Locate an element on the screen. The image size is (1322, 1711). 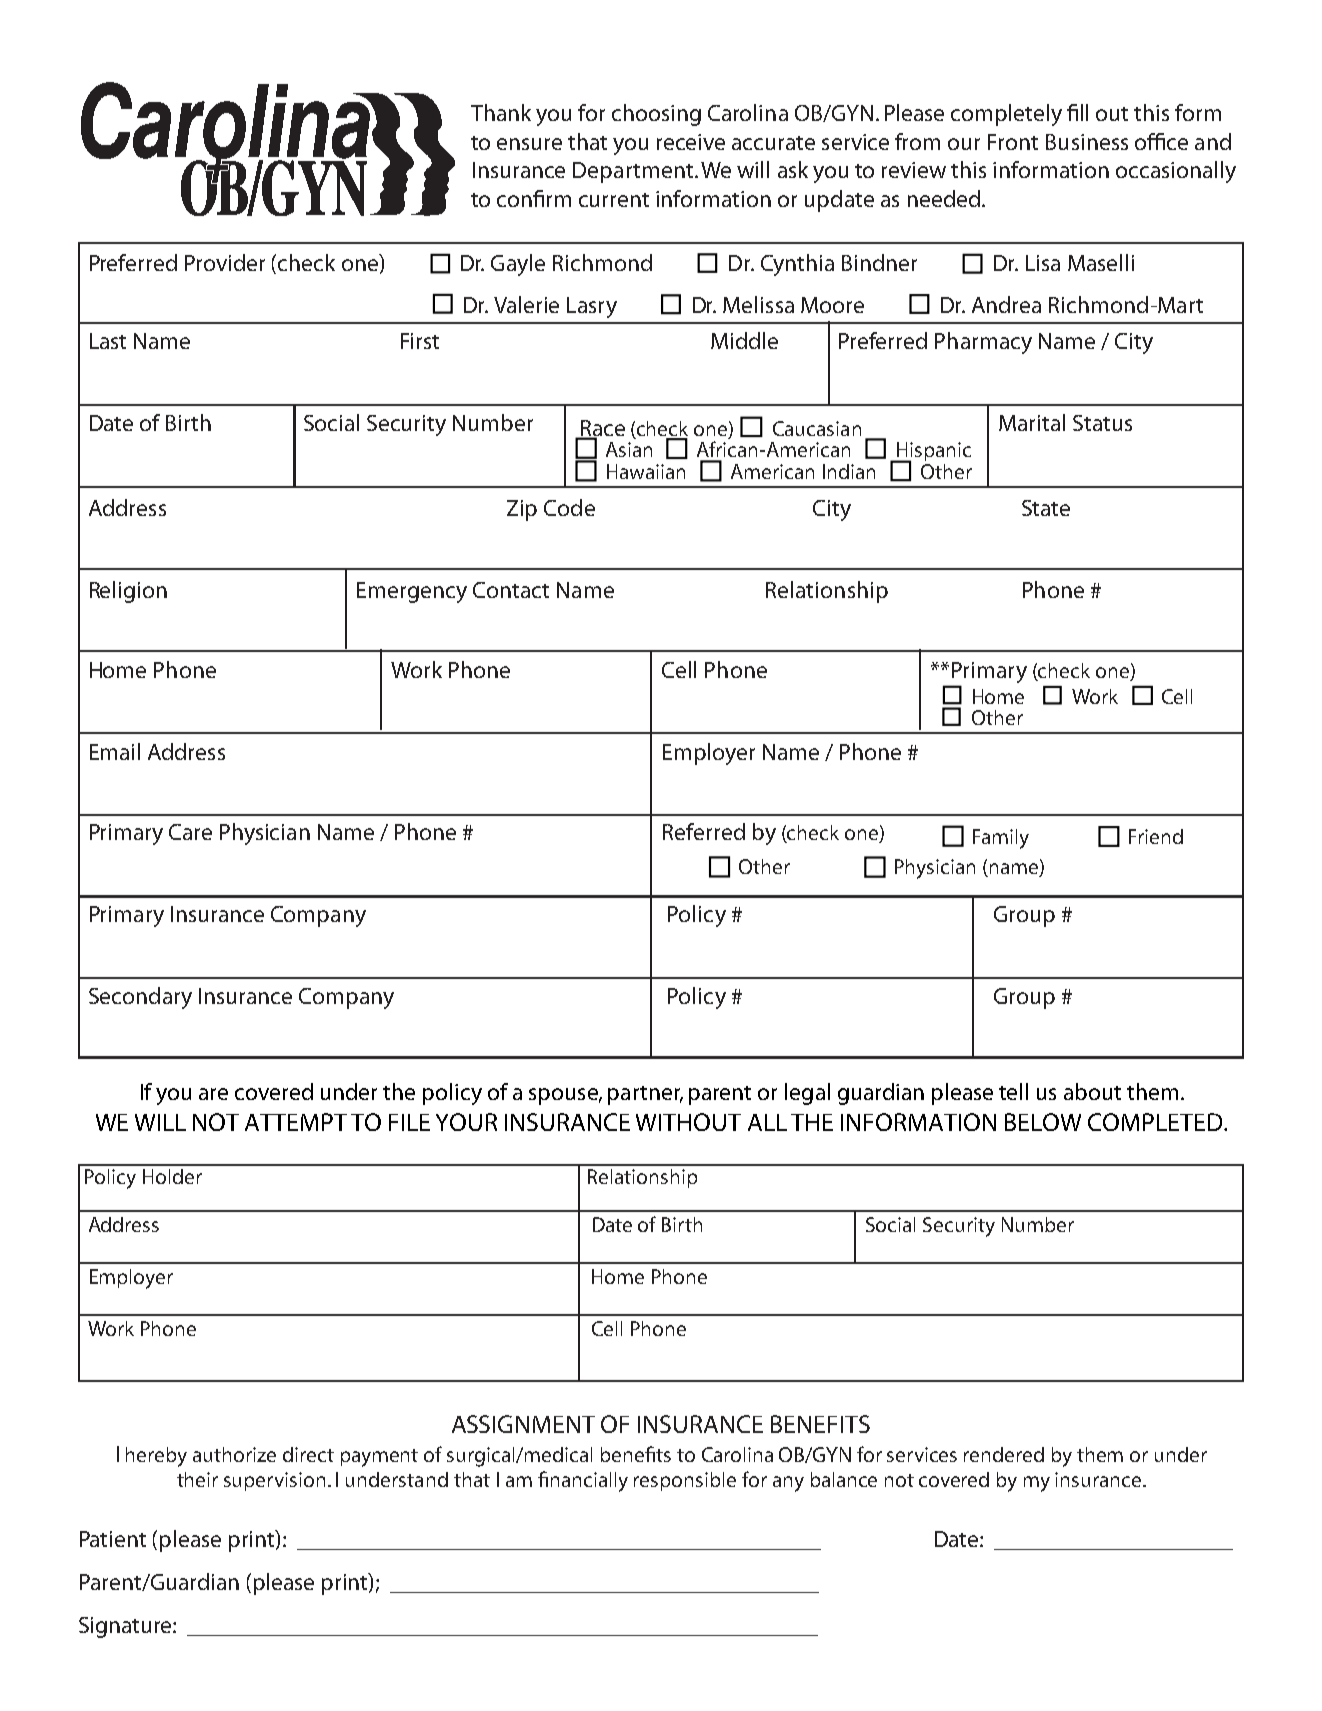
Department is located at coordinates (634, 172).
